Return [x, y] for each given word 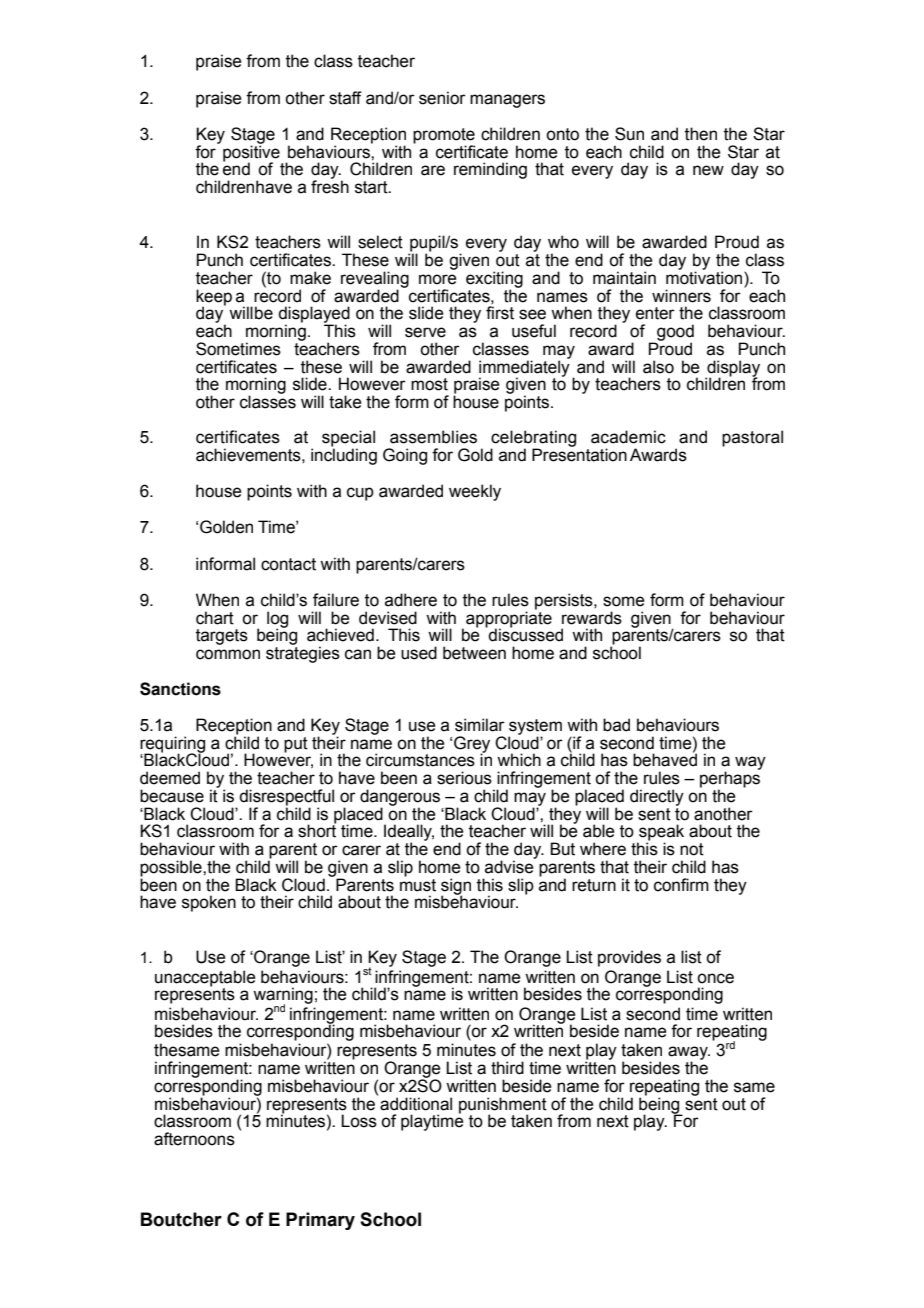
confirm [681, 885]
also [658, 367]
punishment [503, 1106]
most [429, 384]
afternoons [194, 1139]
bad [616, 725]
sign [456, 887]
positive [252, 153]
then [701, 134]
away [689, 1054]
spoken [209, 903]
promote [444, 137]
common [228, 654]
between [474, 653]
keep [214, 298]
